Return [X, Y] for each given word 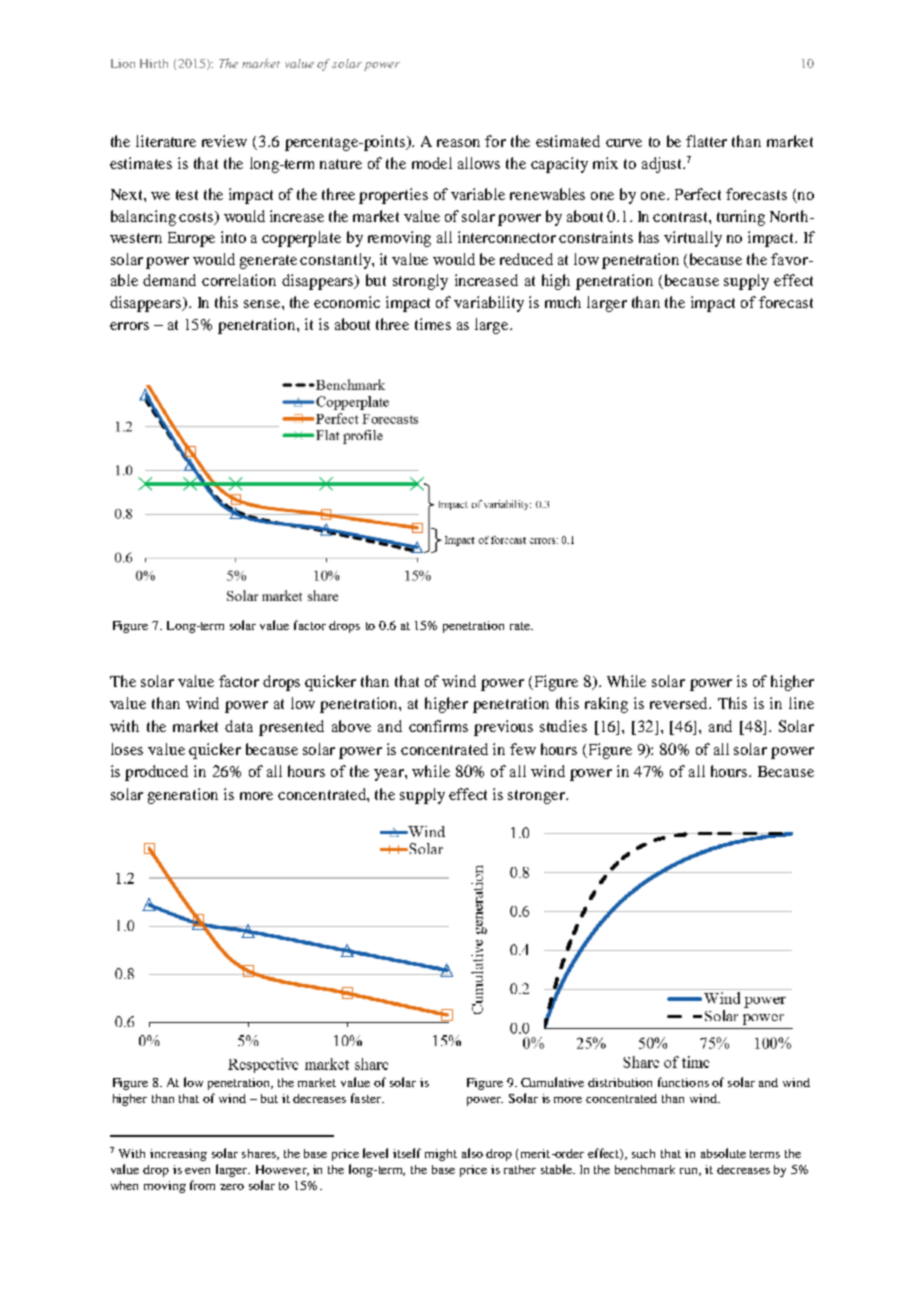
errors [129, 326]
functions [683, 1082]
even [197, 1171]
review [224, 141]
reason [458, 143]
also [472, 1153]
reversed [680, 703]
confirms [438, 726]
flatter [706, 141]
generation [183, 796]
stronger [537, 797]
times [433, 324]
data [239, 726]
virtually [693, 239]
